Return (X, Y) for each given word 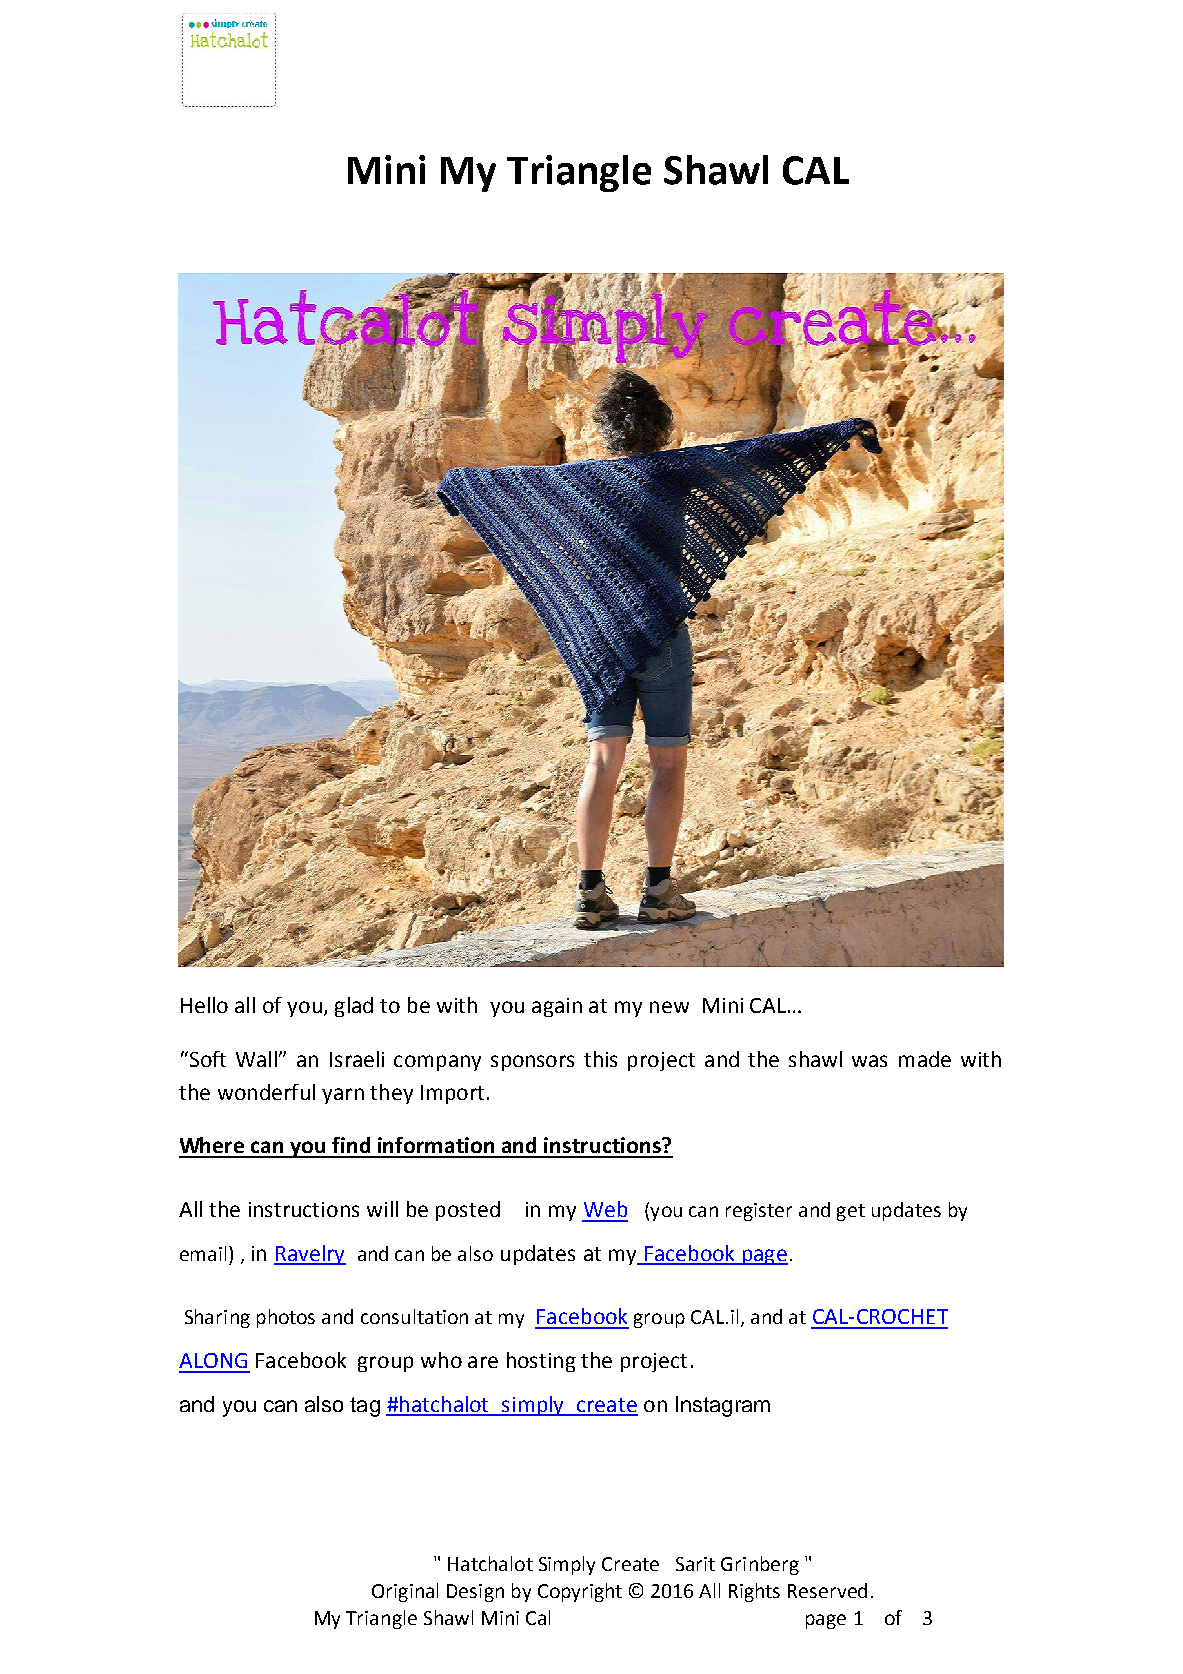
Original (405, 1592)
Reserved (827, 1590)
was (869, 1061)
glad (354, 1007)
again (557, 1007)
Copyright (580, 1592)
